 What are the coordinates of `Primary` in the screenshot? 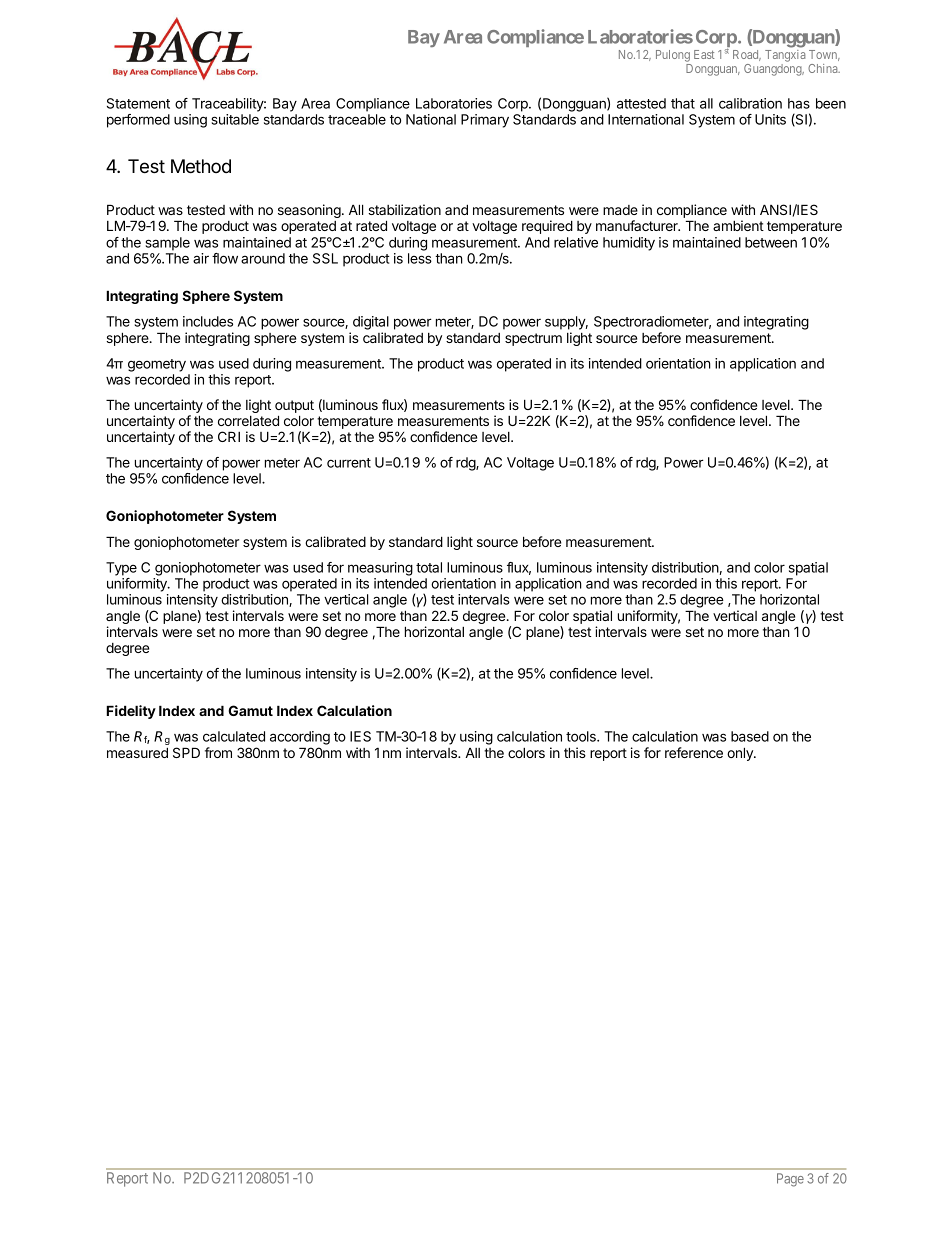 It's located at (485, 121).
